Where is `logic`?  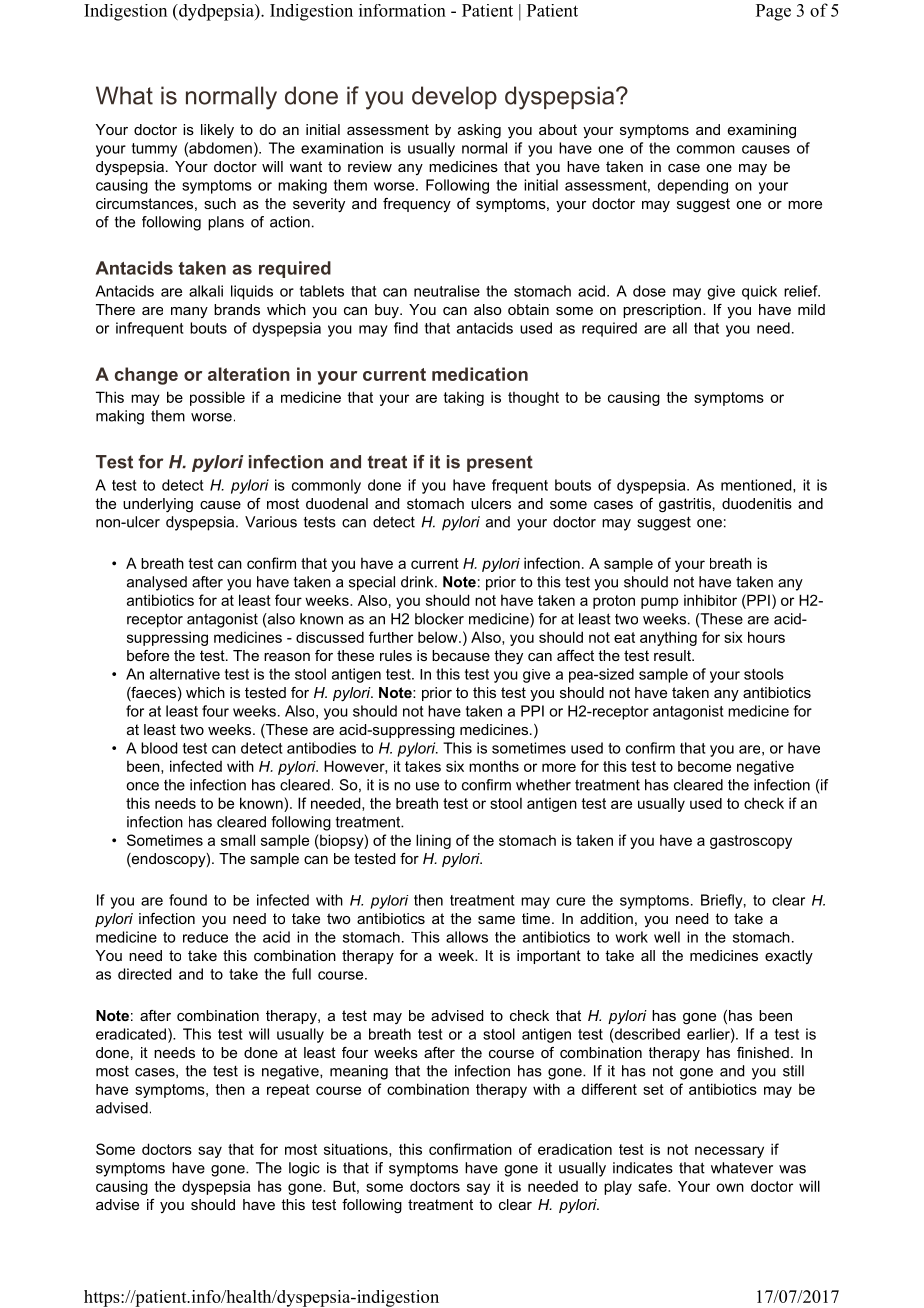 logic is located at coordinates (304, 1169).
